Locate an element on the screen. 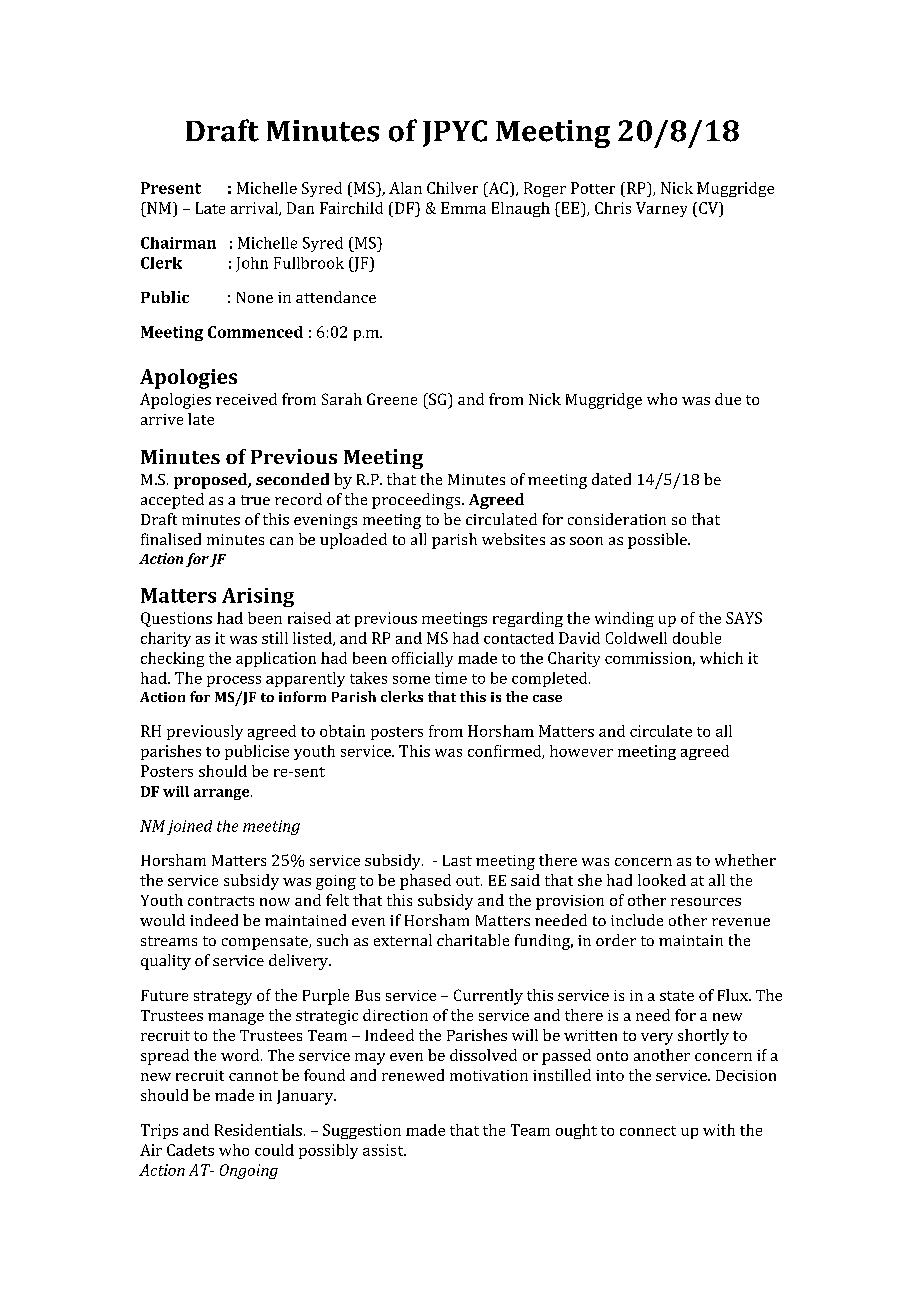  Chris is located at coordinates (613, 208).
